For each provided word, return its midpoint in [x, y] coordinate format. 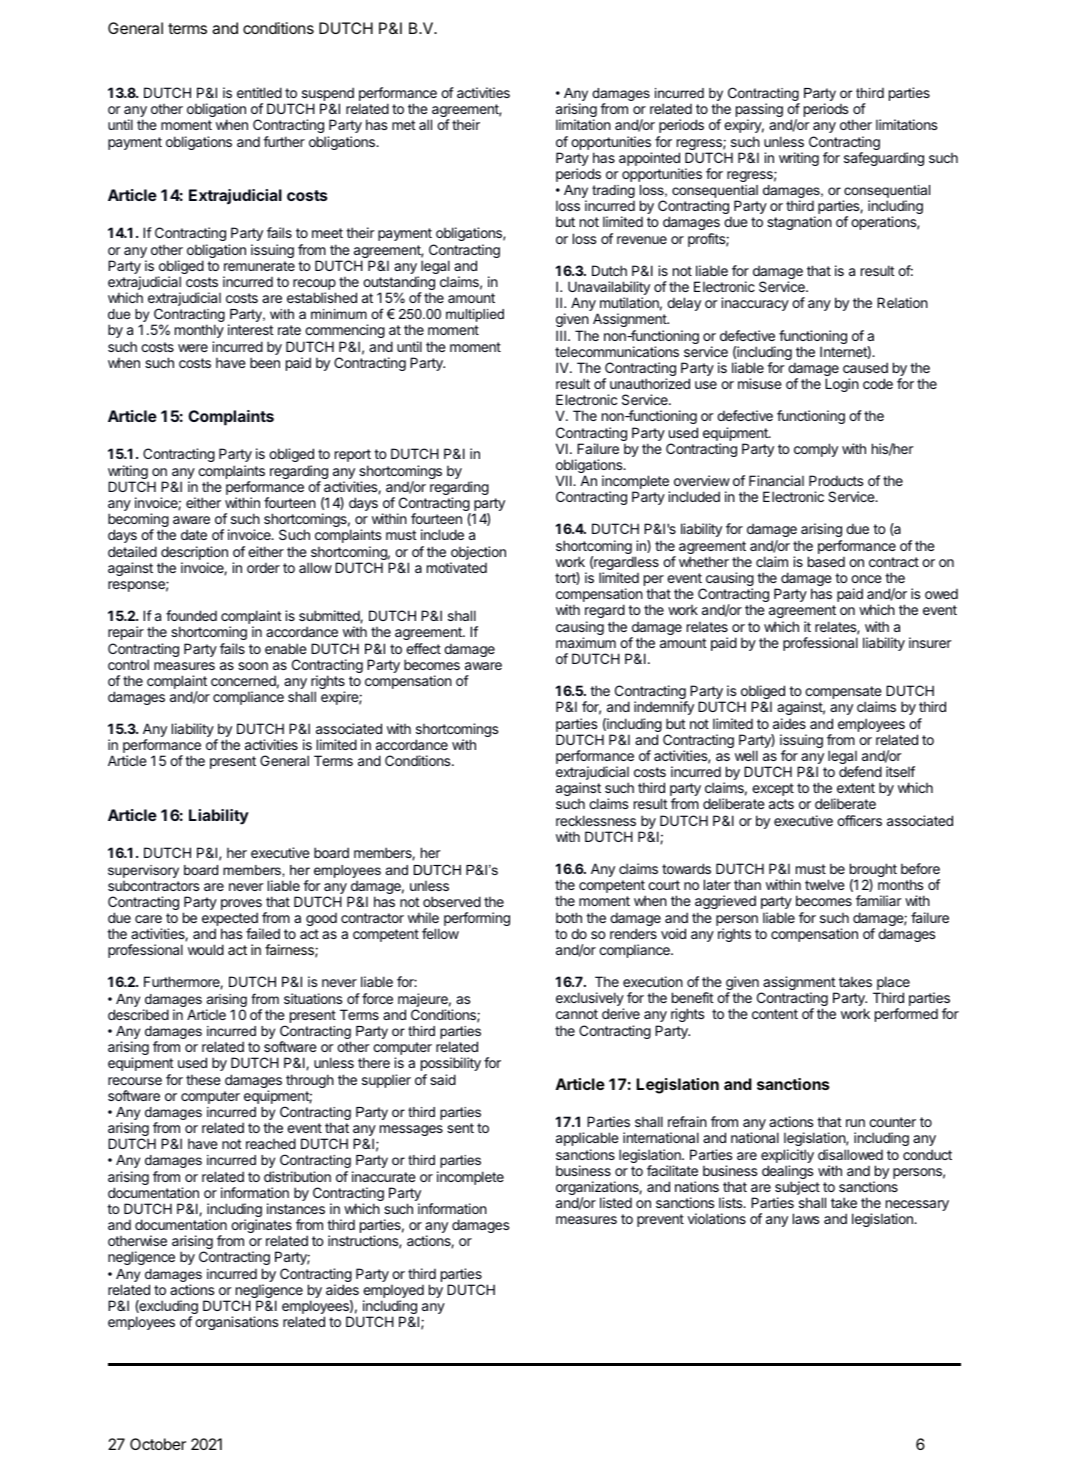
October [158, 1444]
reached [271, 1143]
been [265, 362]
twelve [825, 884]
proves [241, 906]
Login [842, 385]
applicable [587, 1139]
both [569, 917]
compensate [843, 694]
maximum [586, 642]
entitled [259, 92]
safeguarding [884, 159]
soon [253, 666]
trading [613, 191]
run [855, 1123]
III [561, 335]
